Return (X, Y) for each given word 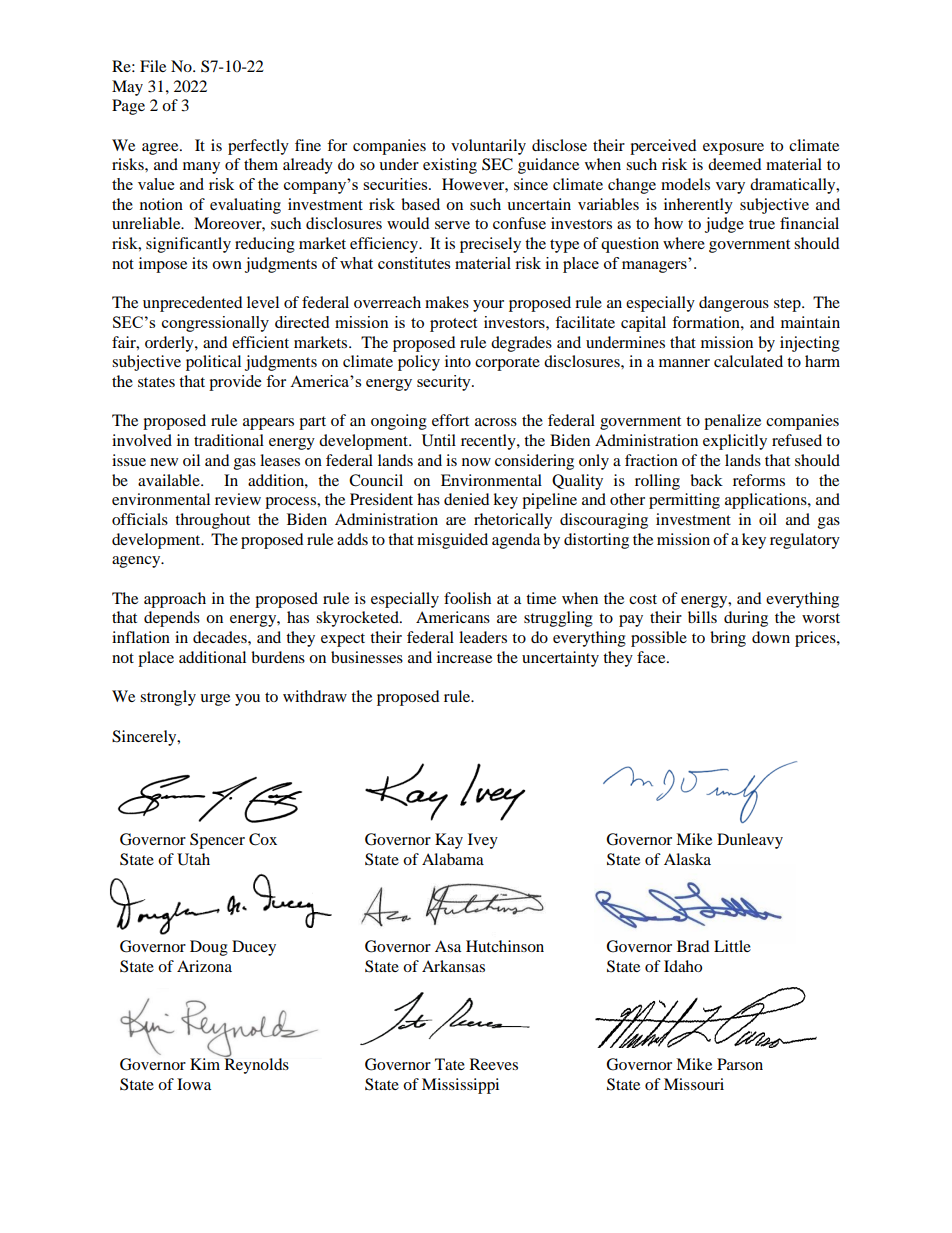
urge (215, 700)
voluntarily (488, 147)
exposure (733, 149)
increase (464, 657)
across (496, 422)
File (153, 66)
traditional (229, 440)
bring (728, 639)
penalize (732, 422)
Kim (206, 1063)
